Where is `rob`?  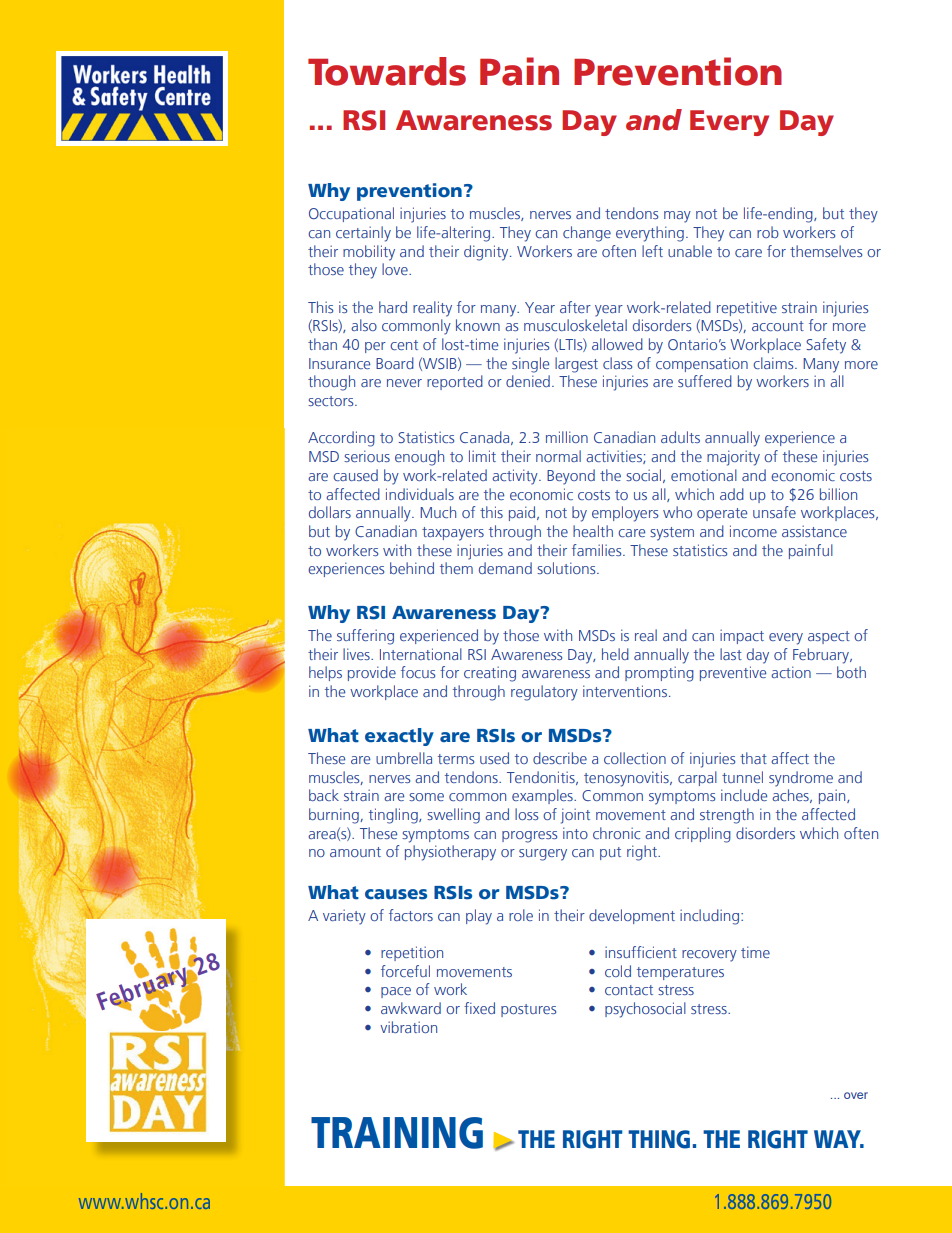 rob is located at coordinates (768, 232).
